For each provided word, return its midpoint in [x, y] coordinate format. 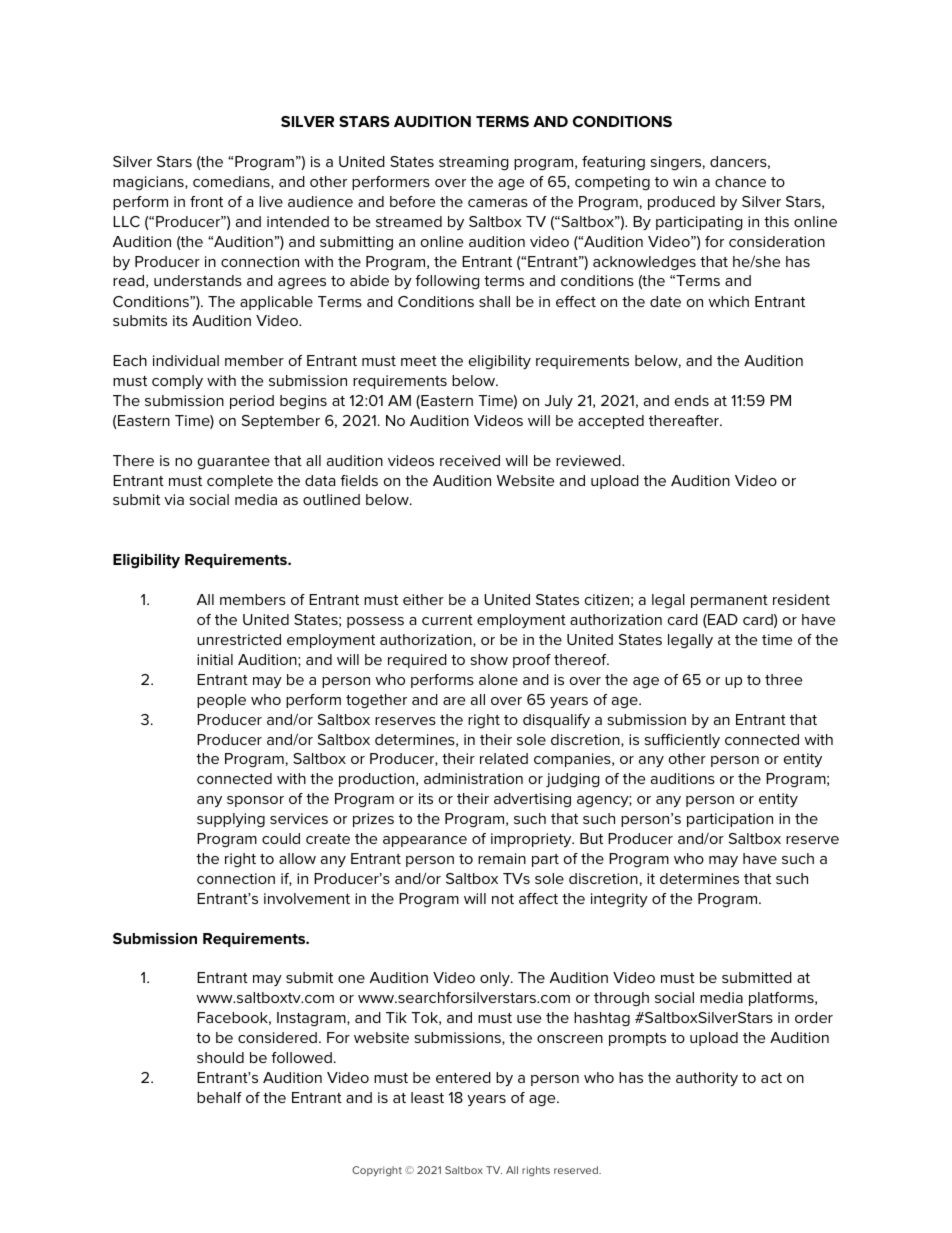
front [206, 201]
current [447, 620]
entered [463, 1077]
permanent [729, 601]
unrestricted [239, 639]
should [220, 1057]
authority [707, 1079]
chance [740, 181]
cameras [498, 203]
